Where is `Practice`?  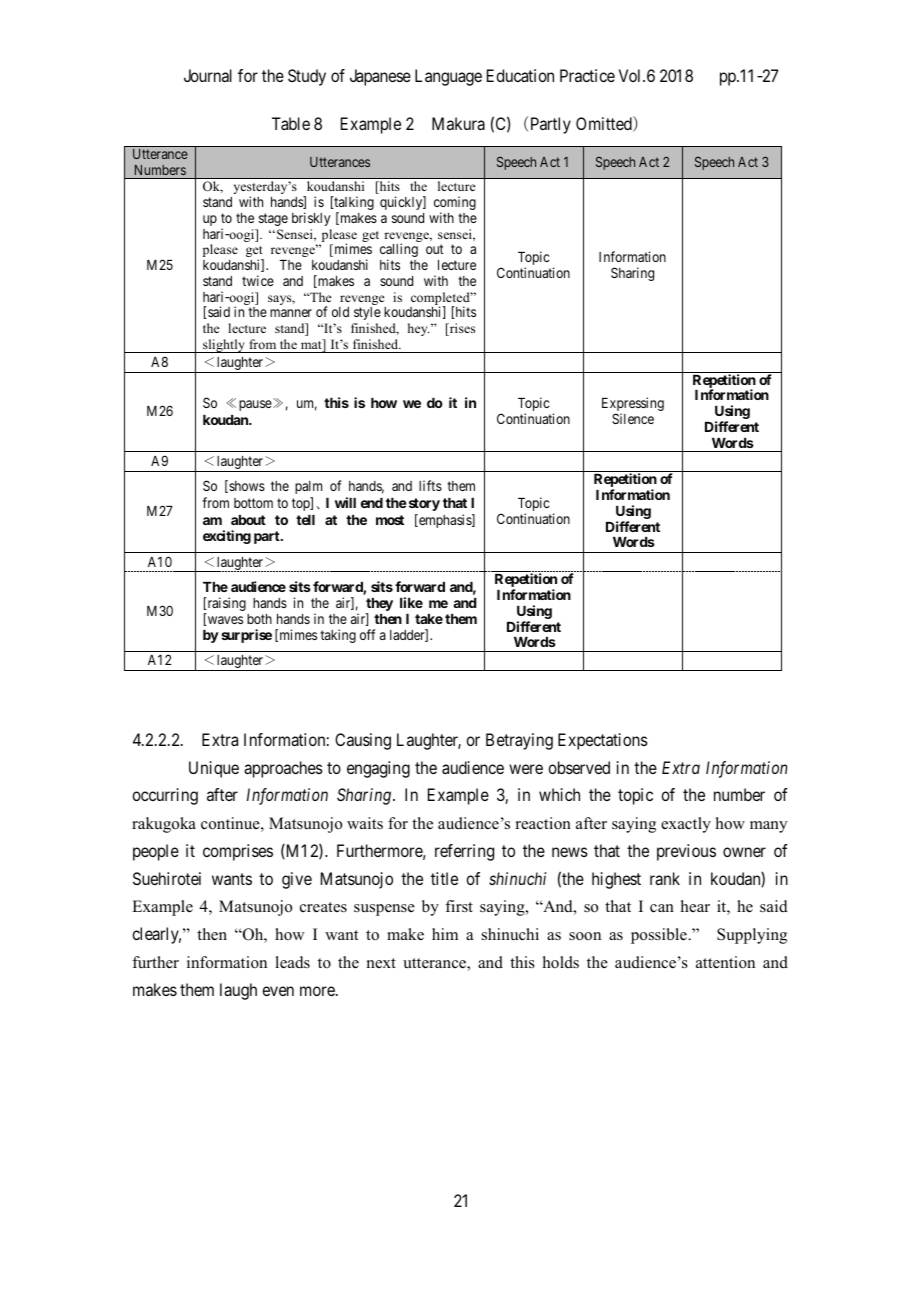 Practice is located at coordinates (587, 75).
